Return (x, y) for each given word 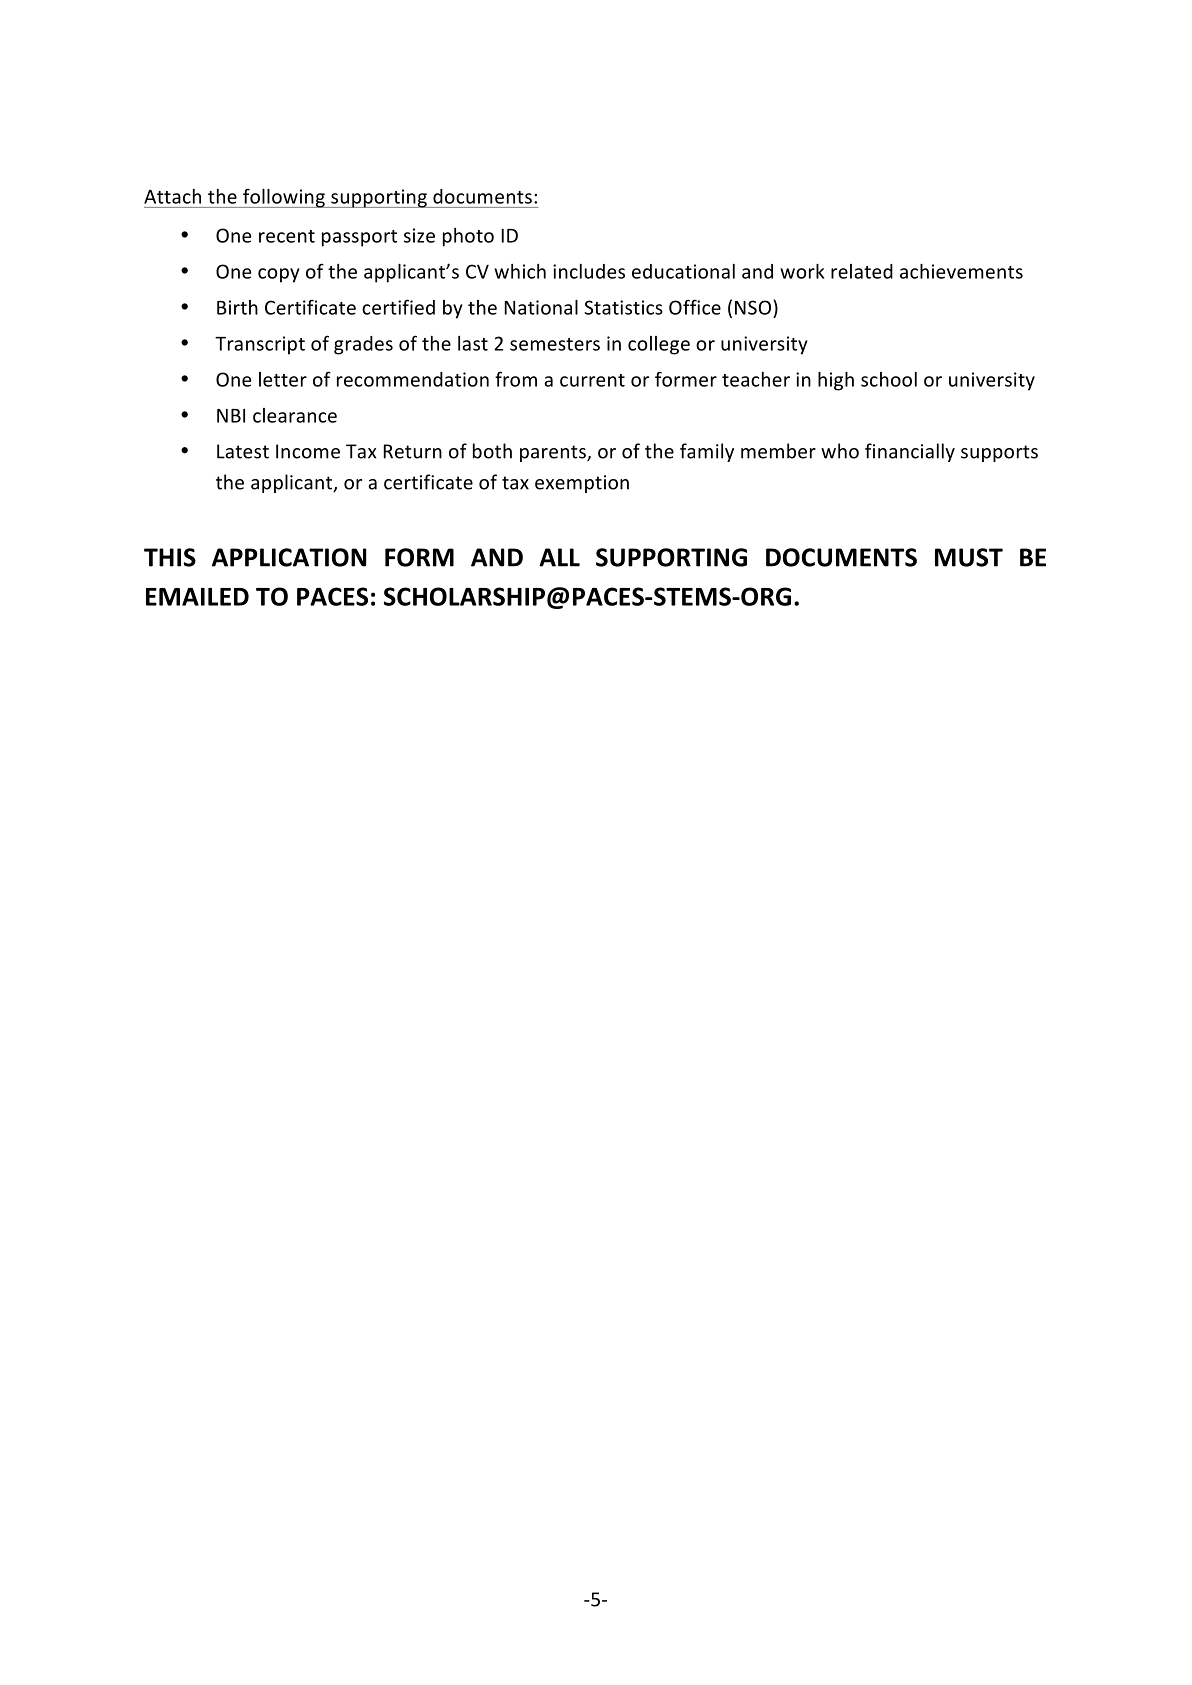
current (592, 380)
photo (468, 237)
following (284, 198)
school (889, 379)
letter (283, 379)
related (862, 271)
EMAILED (197, 597)
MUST (969, 557)
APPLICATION (289, 557)
